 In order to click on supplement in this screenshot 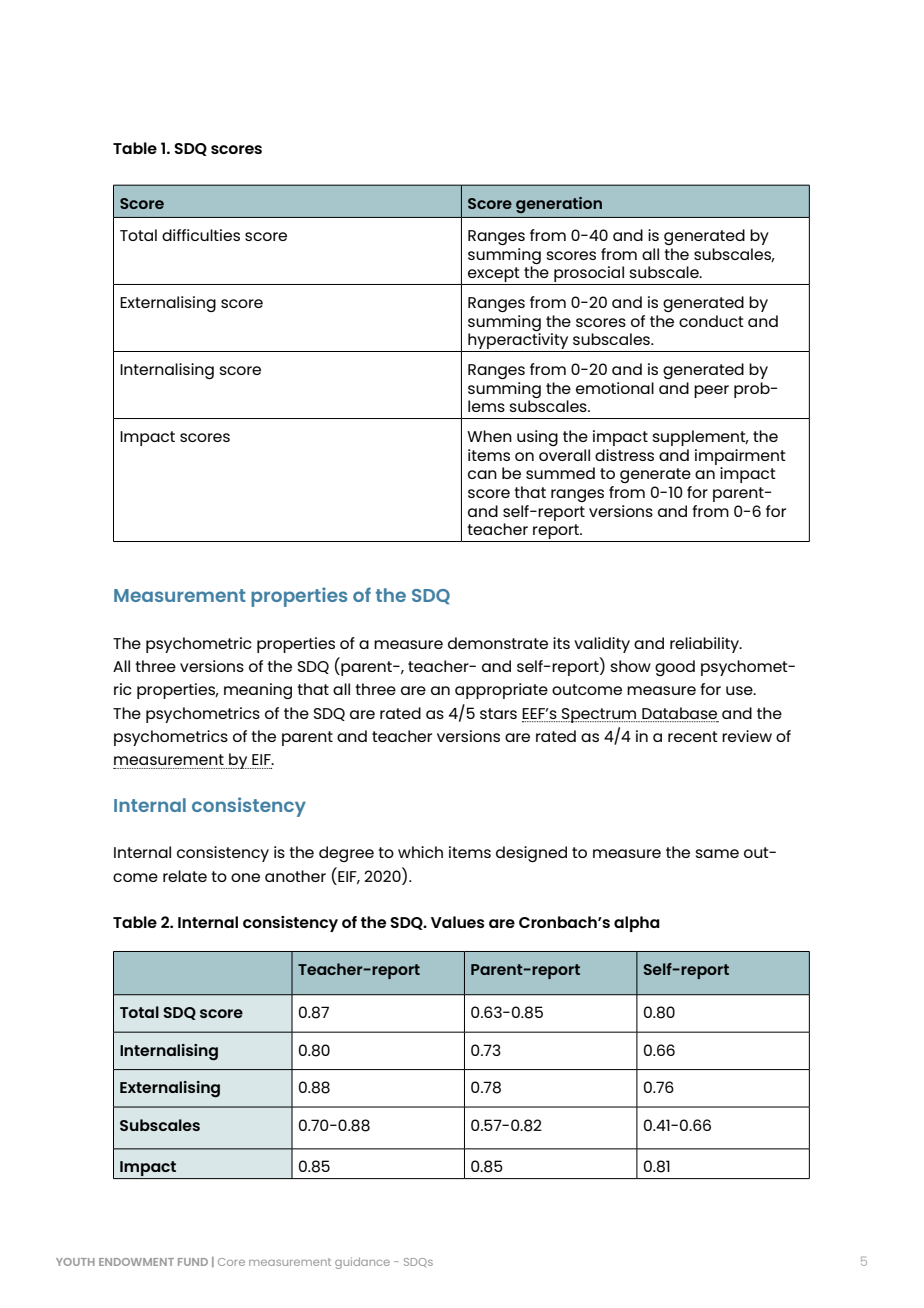, I will do `click(700, 438)`.
